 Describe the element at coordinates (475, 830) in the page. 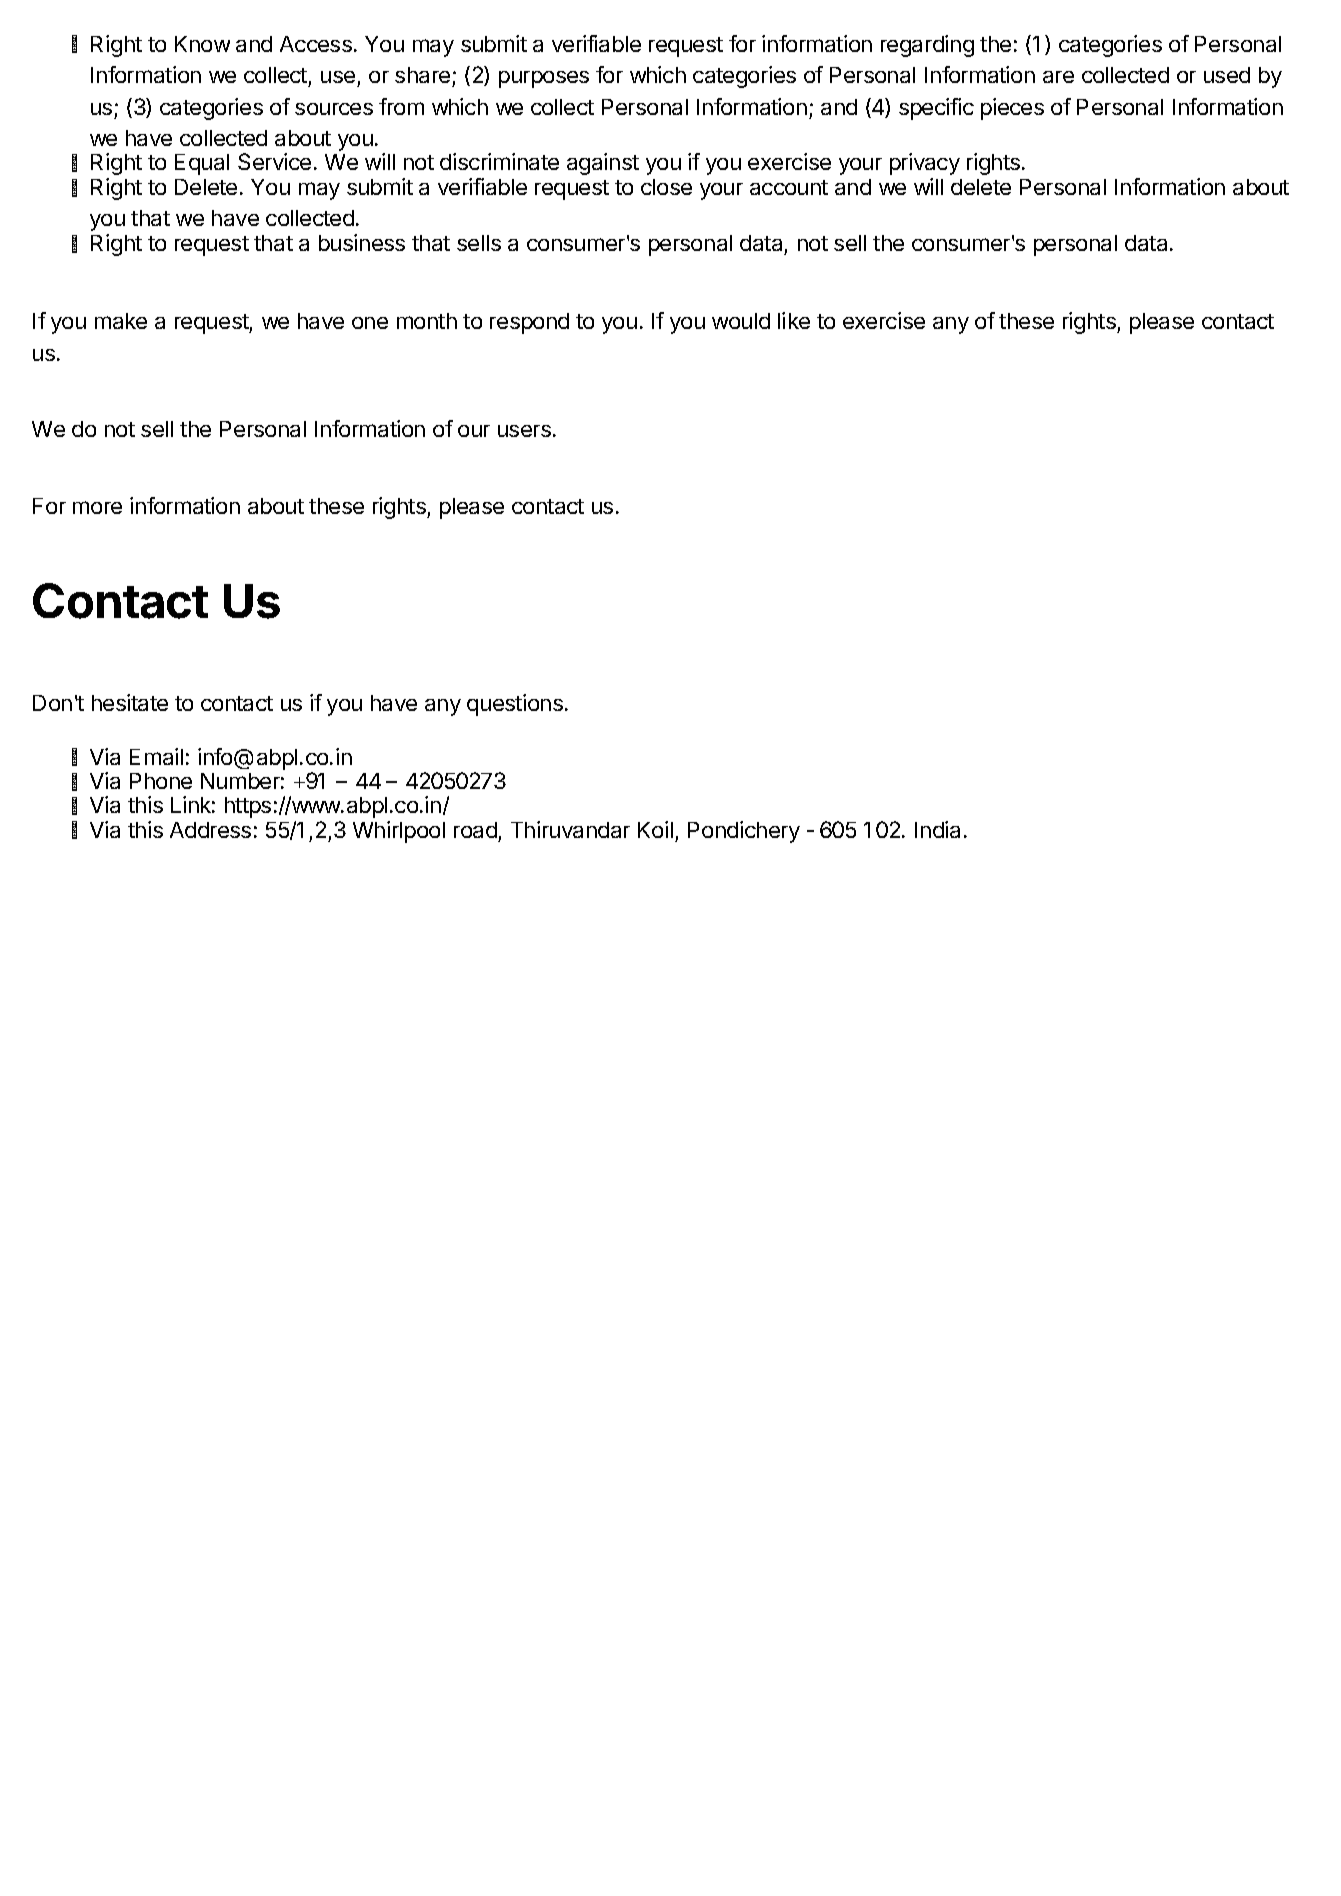

I see `road` at that location.
